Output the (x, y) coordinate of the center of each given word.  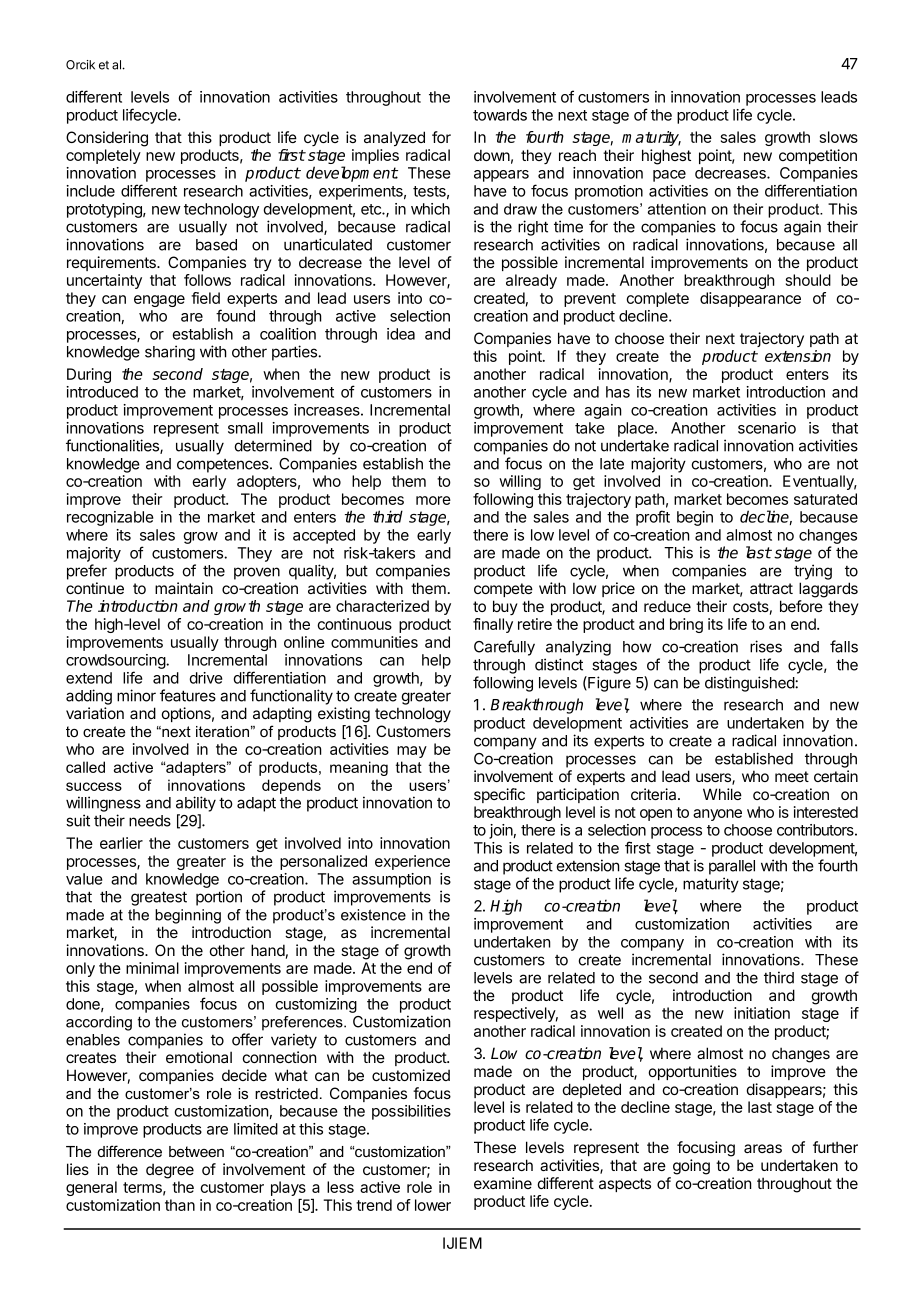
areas (763, 1148)
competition (818, 156)
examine (503, 1183)
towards (500, 115)
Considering (107, 139)
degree (170, 1171)
